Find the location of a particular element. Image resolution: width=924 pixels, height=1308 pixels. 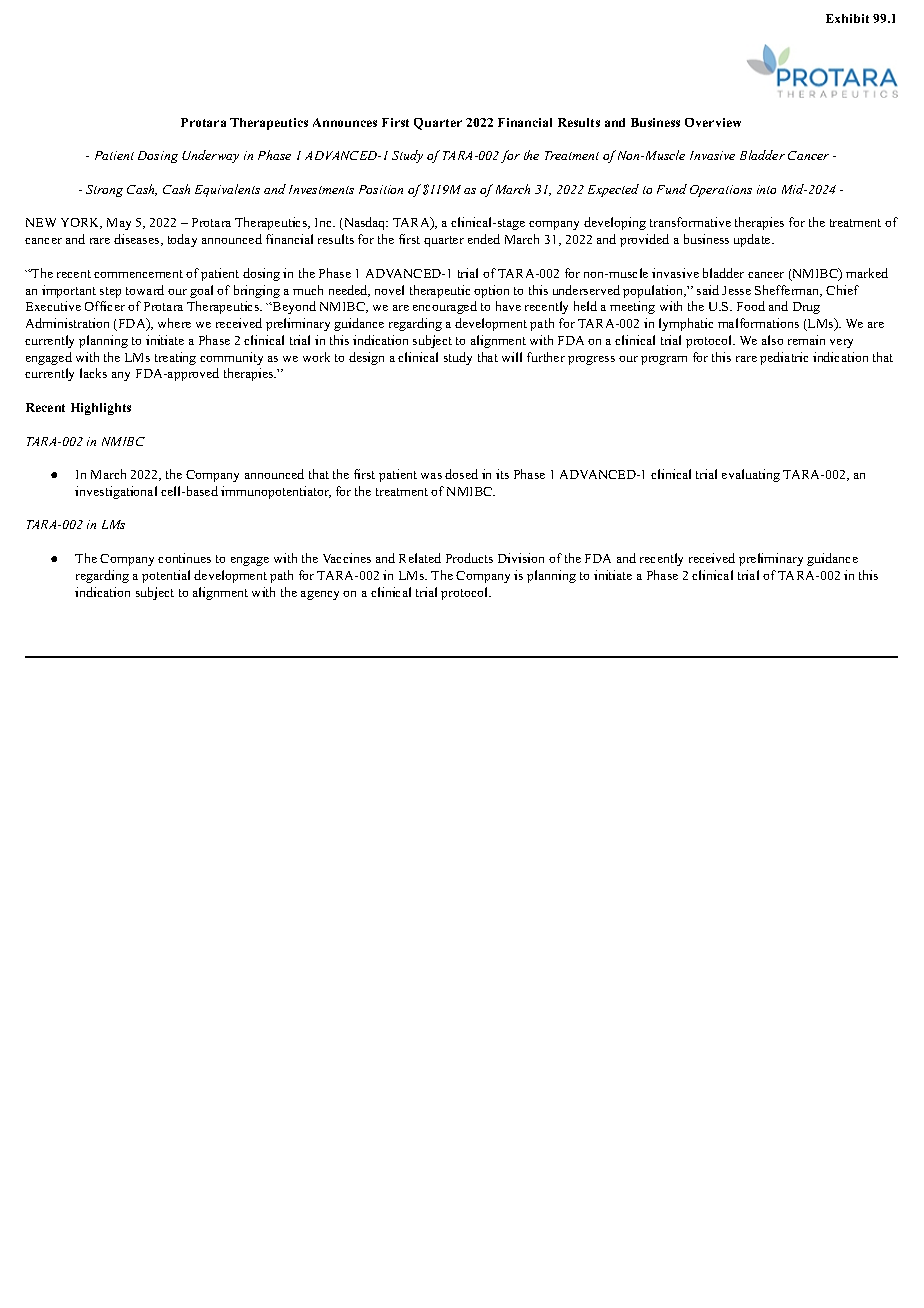

Overview is located at coordinates (713, 122).
